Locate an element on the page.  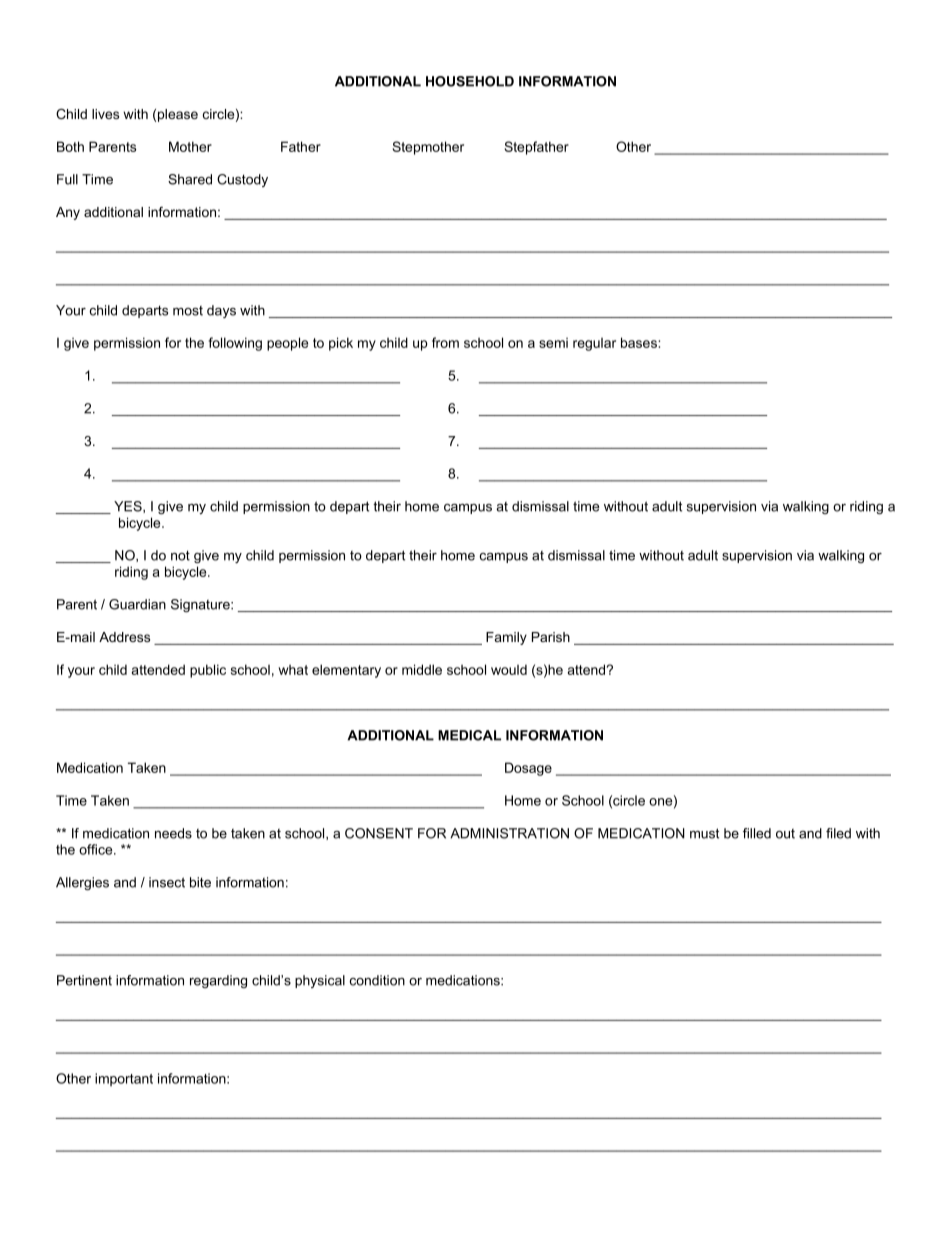
bases is located at coordinates (640, 342).
